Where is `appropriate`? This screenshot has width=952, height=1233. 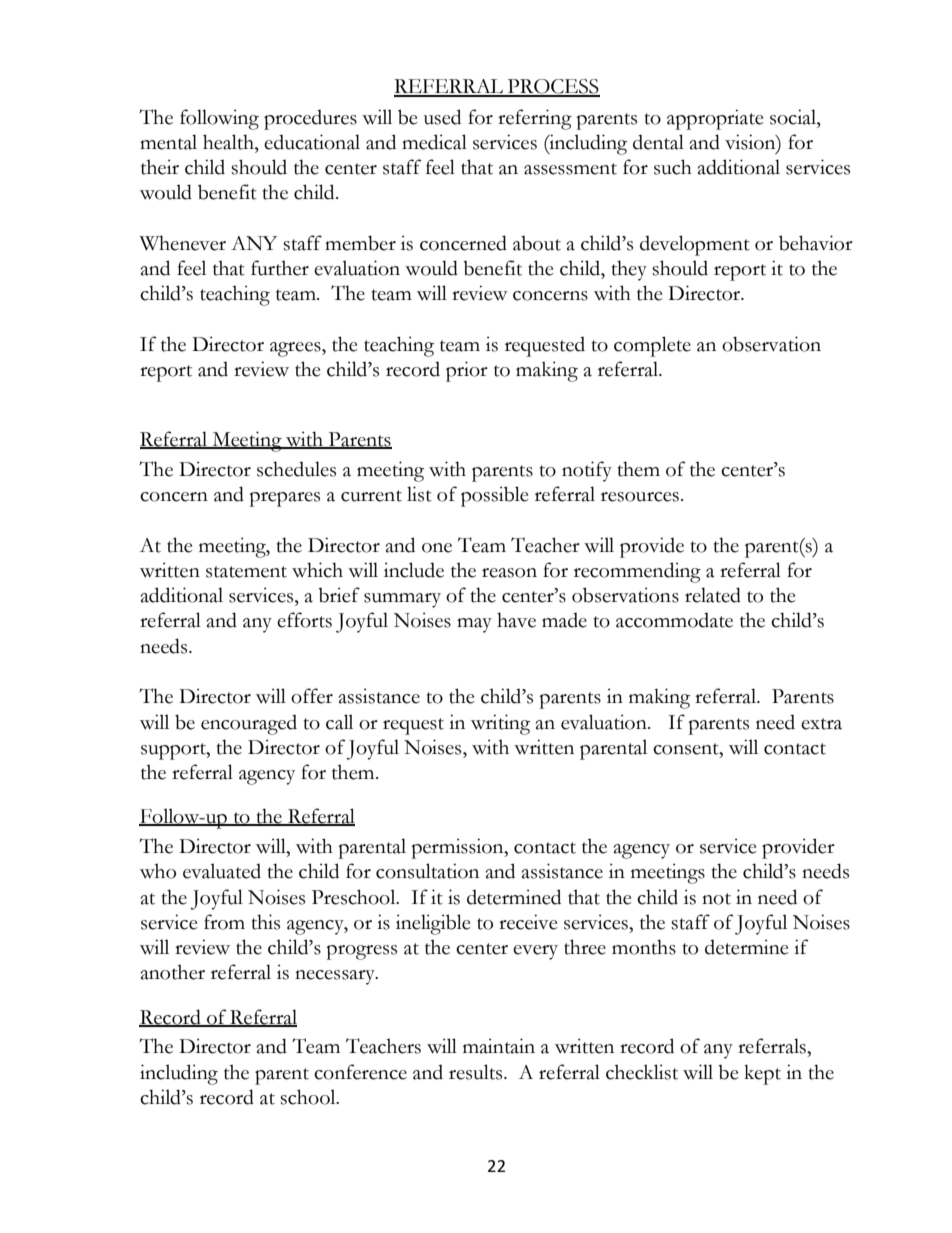 appropriate is located at coordinates (715, 119).
